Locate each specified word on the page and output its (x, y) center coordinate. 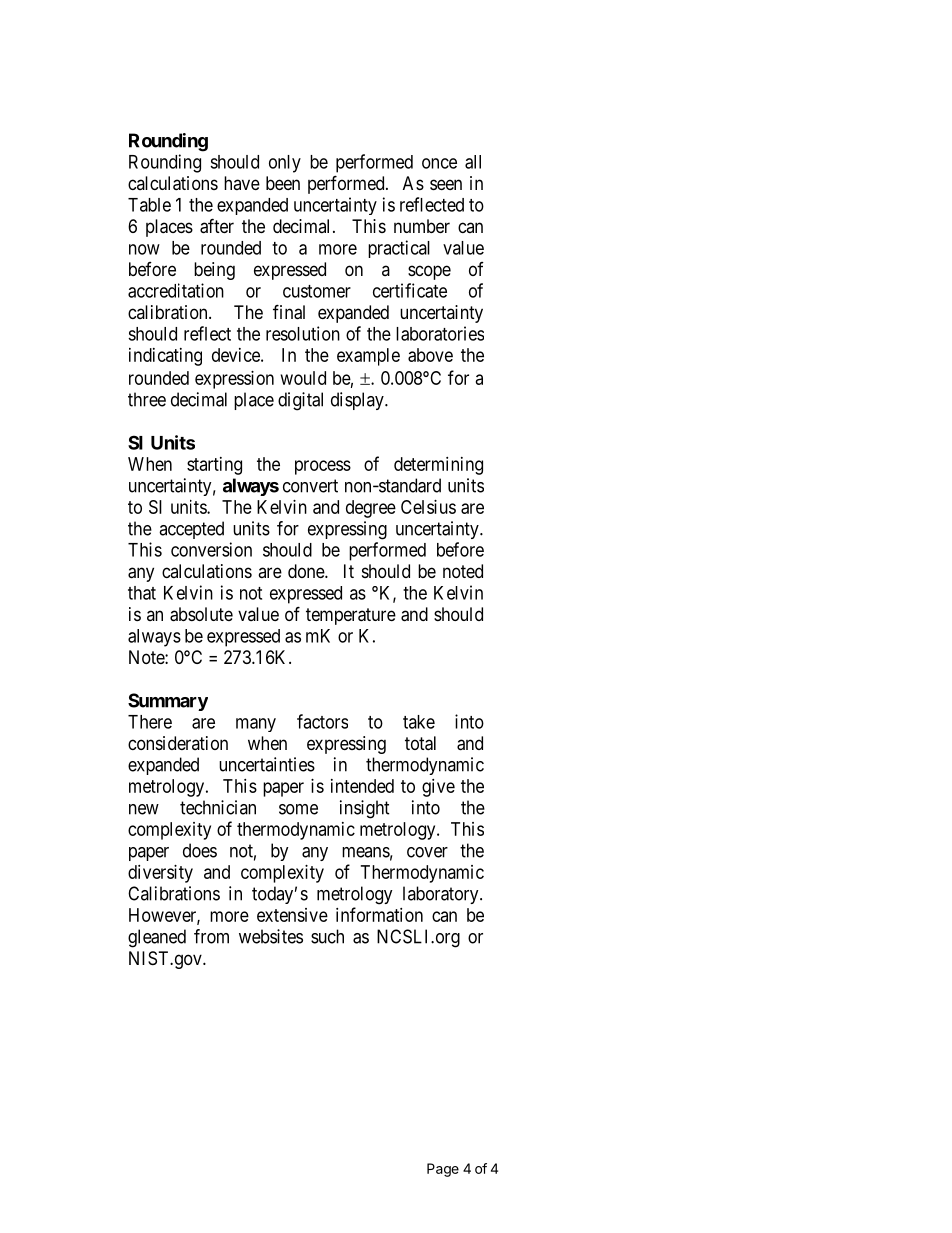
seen (446, 184)
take (419, 722)
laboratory (442, 895)
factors (322, 721)
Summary (168, 702)
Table (149, 205)
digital (300, 401)
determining (438, 466)
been (283, 183)
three (147, 399)
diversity (160, 874)
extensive (292, 915)
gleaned (157, 938)
